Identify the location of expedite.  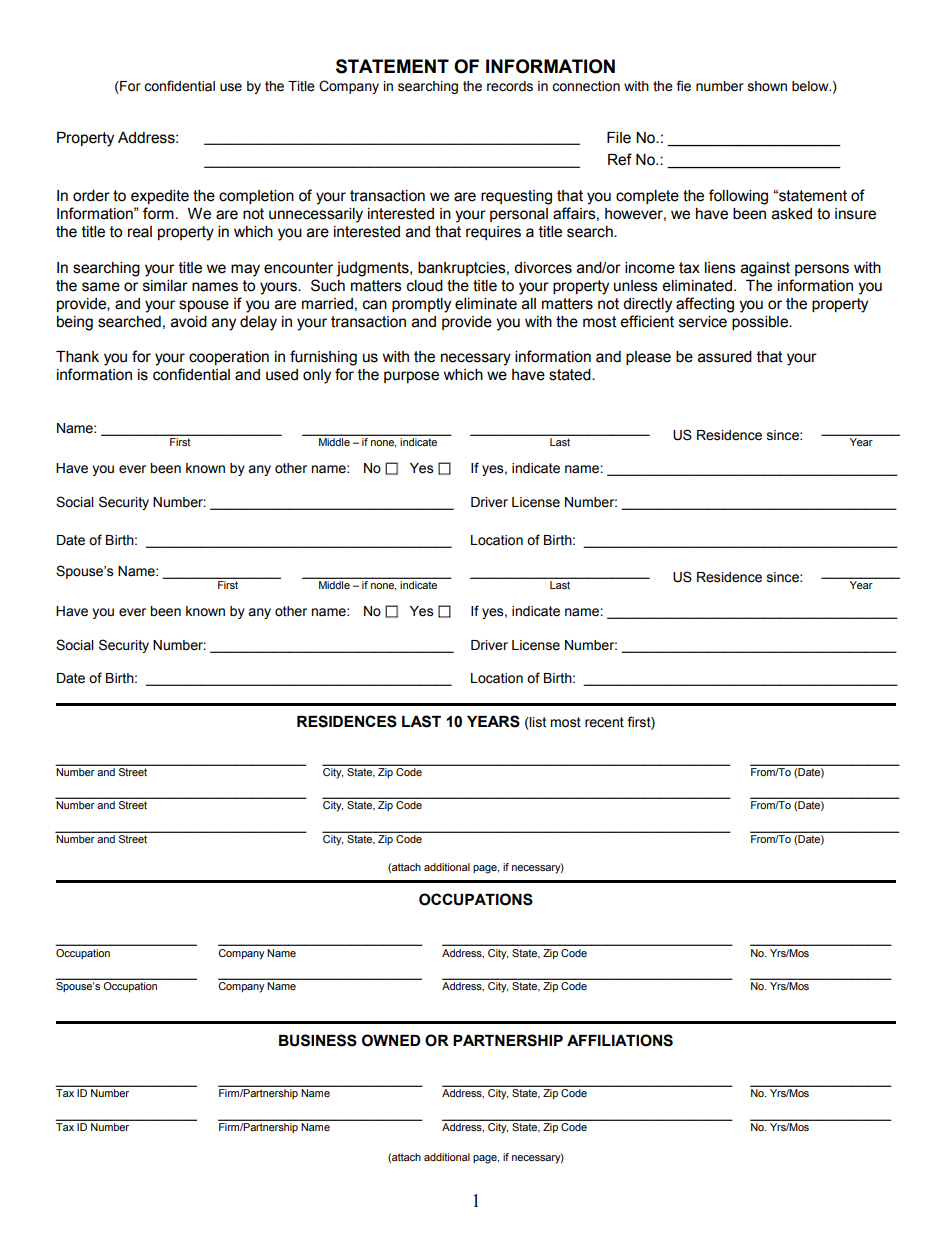
(160, 197).
